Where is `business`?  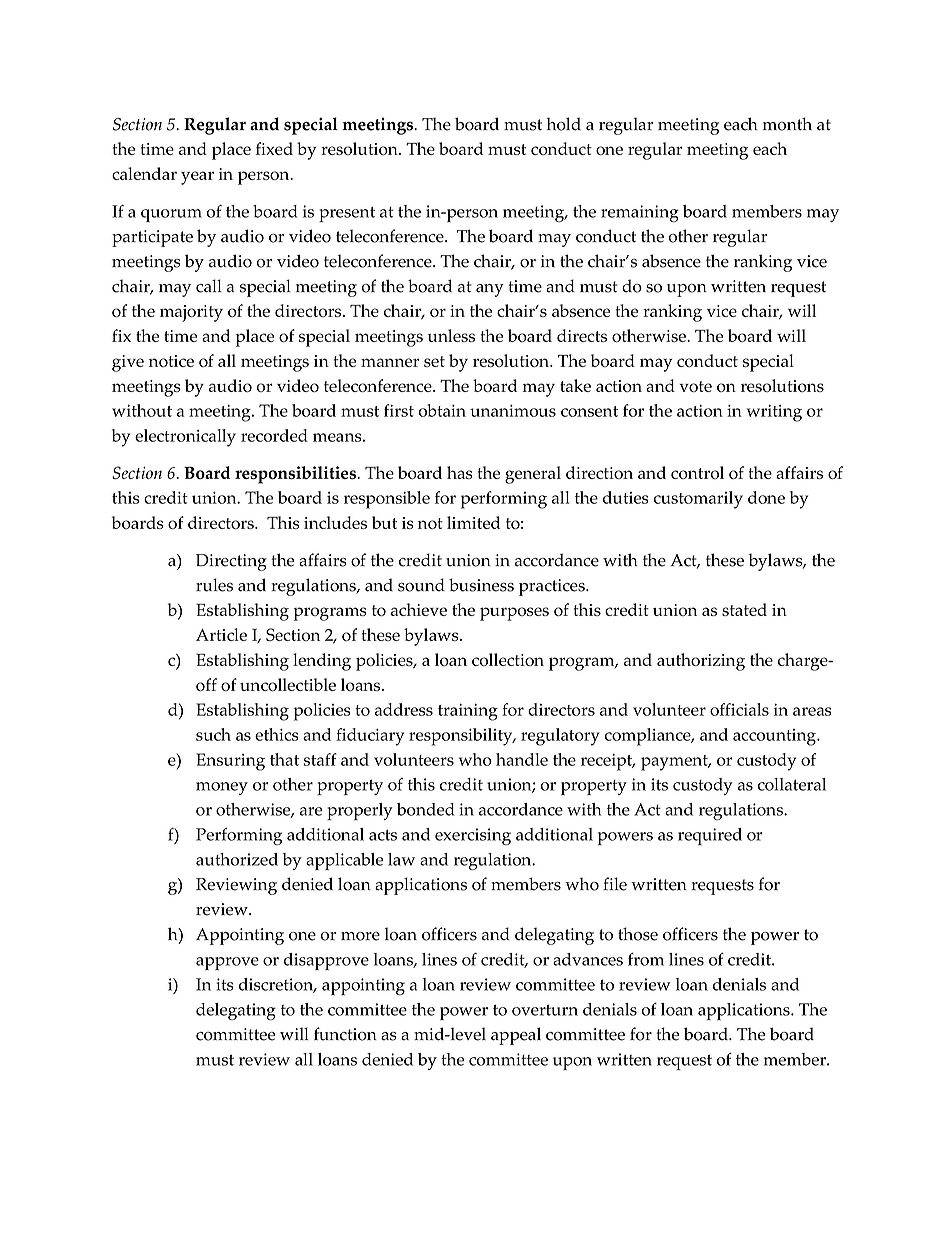 business is located at coordinates (481, 585).
